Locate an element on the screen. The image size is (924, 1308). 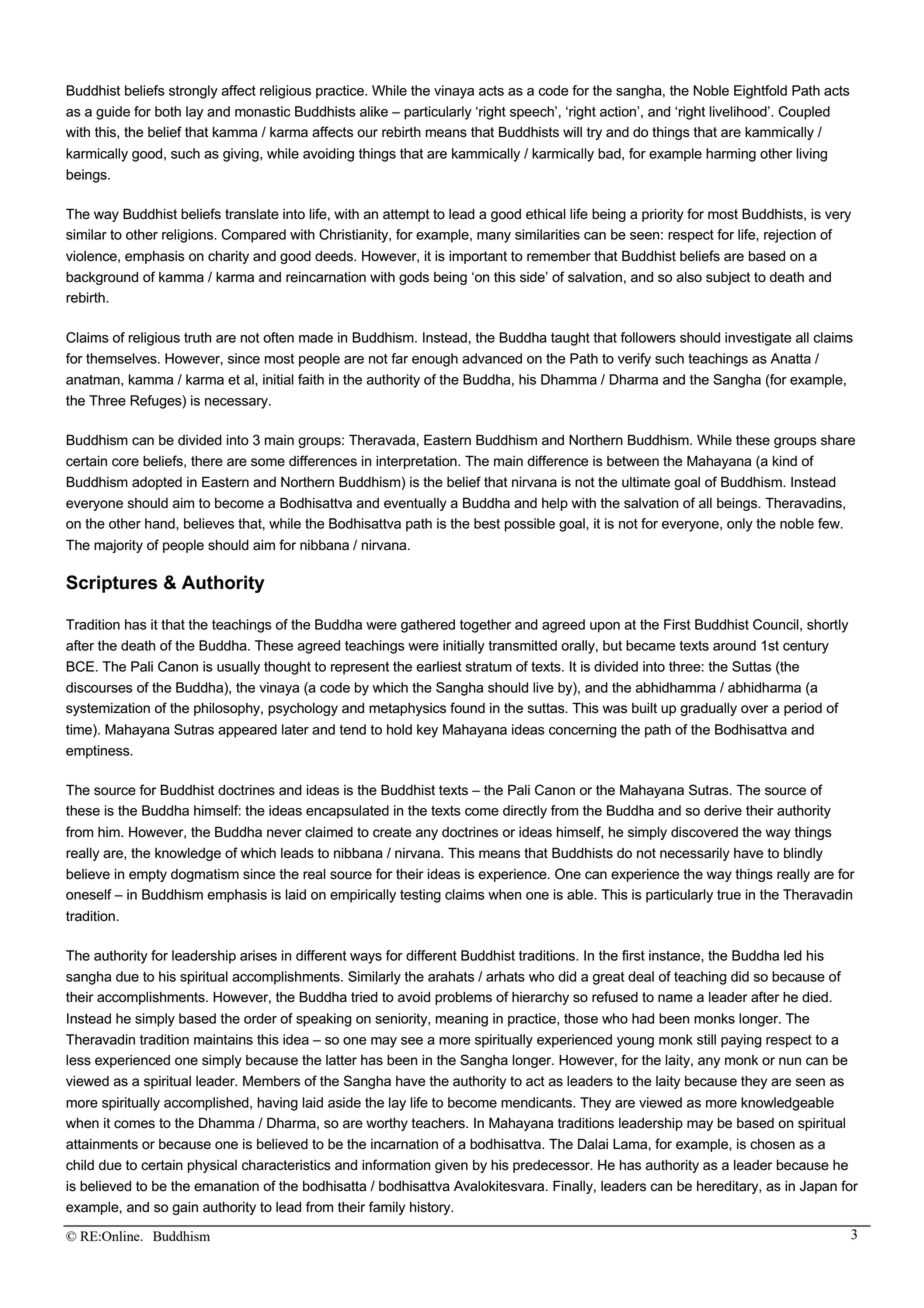
adopted is located at coordinates (157, 483).
